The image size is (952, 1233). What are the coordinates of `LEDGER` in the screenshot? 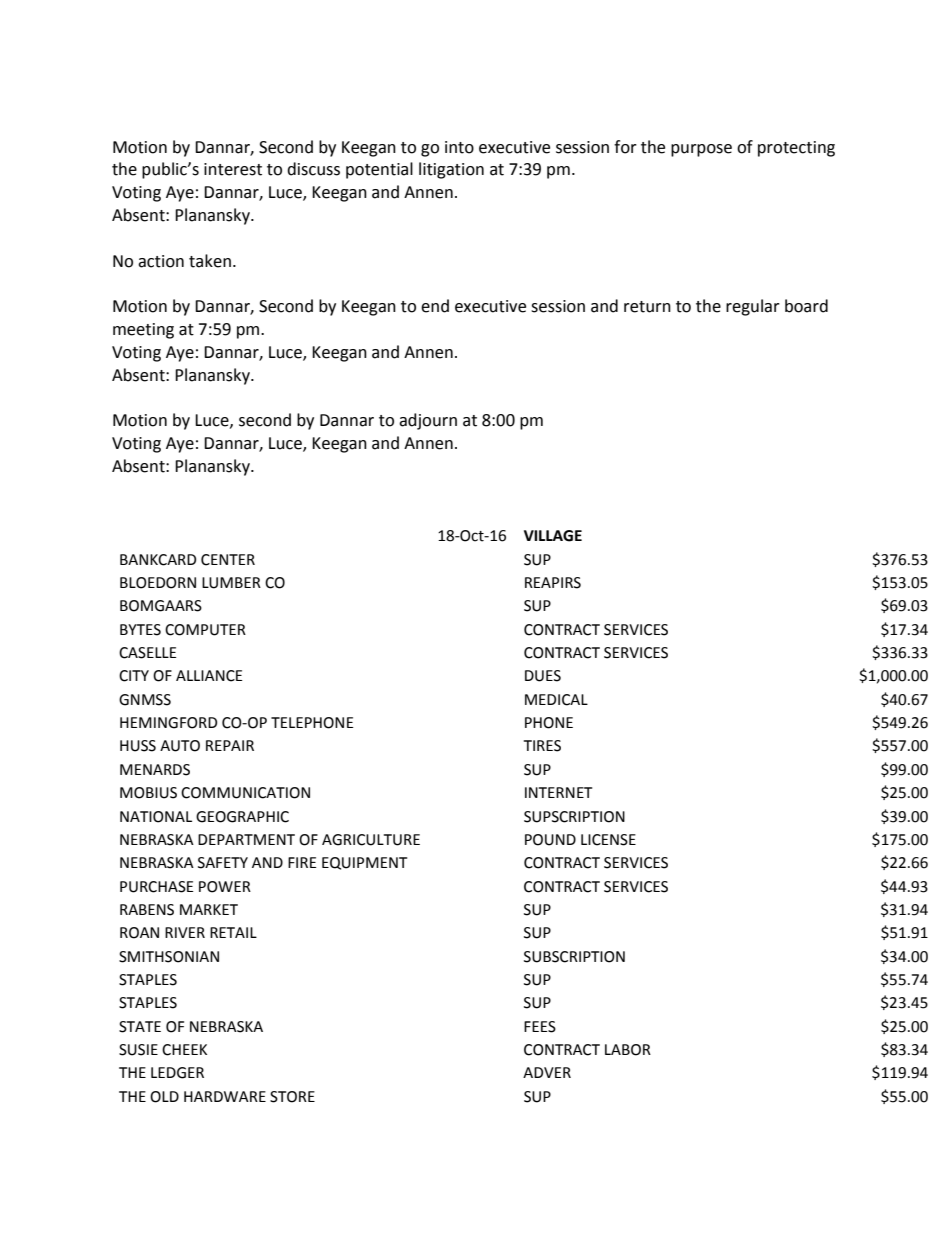 It's located at (177, 1073).
